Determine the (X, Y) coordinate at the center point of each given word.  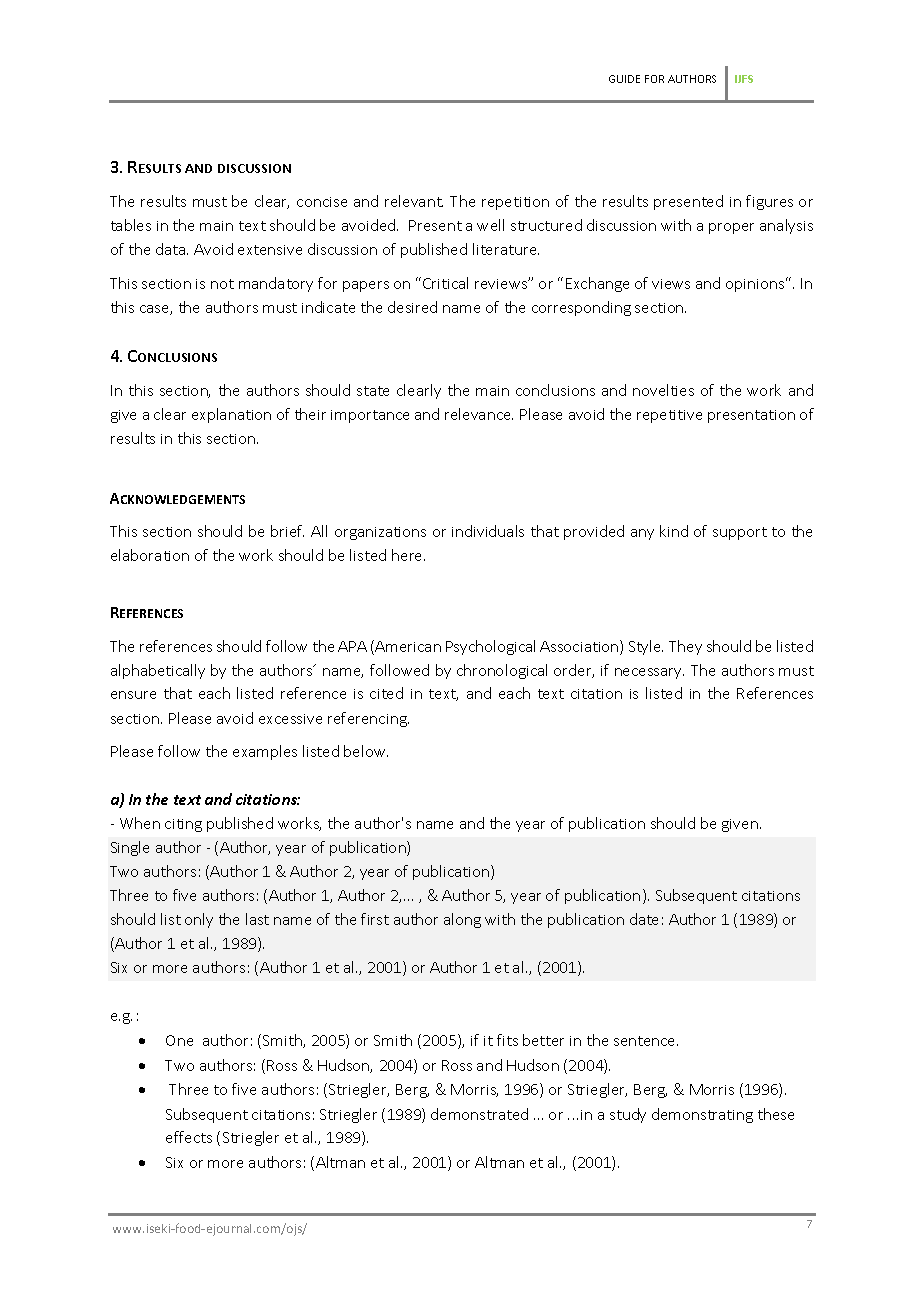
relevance (479, 414)
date (644, 919)
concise (322, 202)
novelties (663, 390)
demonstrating (702, 1115)
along (462, 920)
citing (183, 825)
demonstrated (479, 1114)
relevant (414, 201)
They (685, 647)
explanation (231, 415)
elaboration (150, 555)
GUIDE (624, 79)
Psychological (490, 647)
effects (189, 1137)
